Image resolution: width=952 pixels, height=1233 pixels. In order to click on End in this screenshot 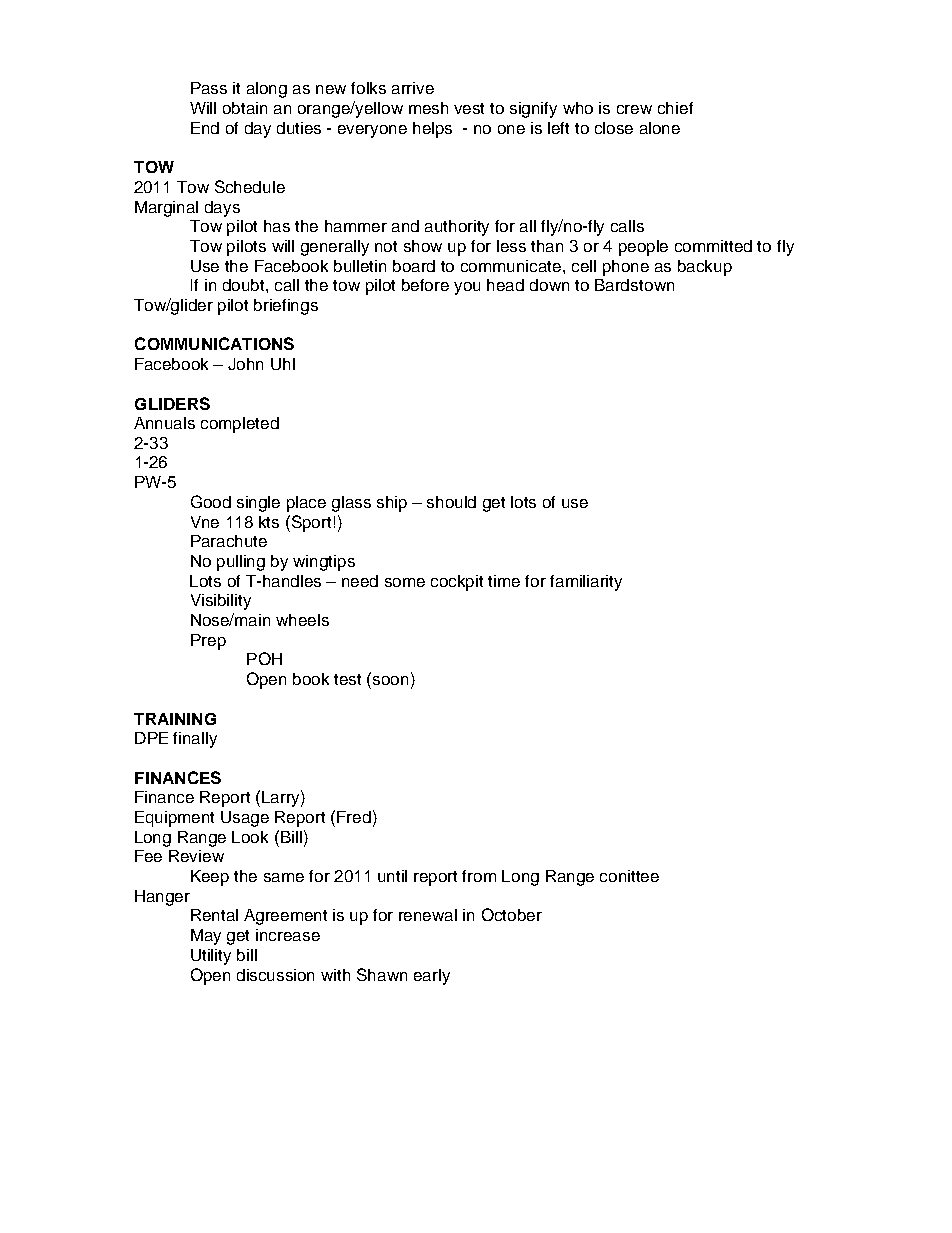, I will do `click(205, 128)`.
